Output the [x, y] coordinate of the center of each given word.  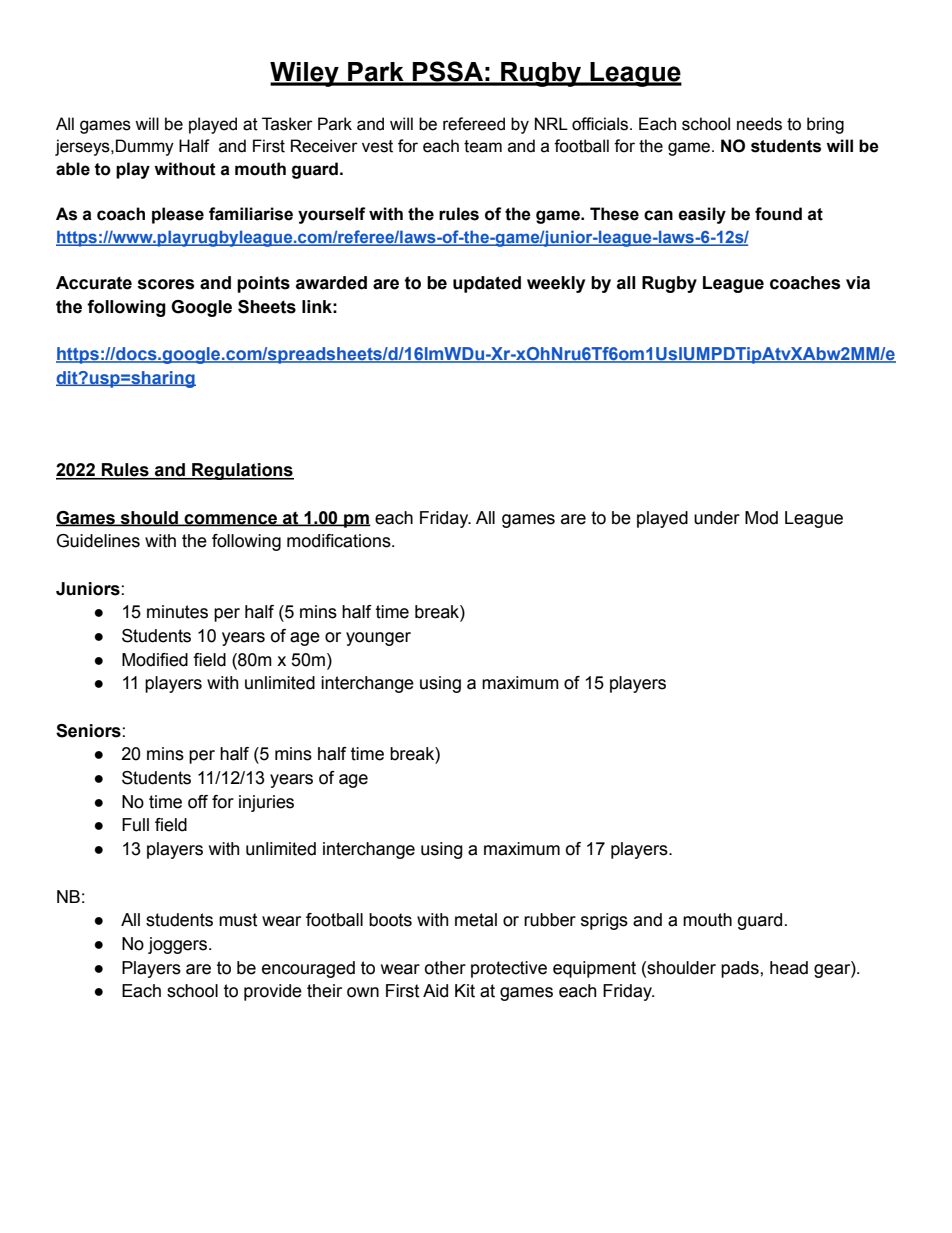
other [445, 968]
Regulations [242, 471]
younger [378, 639]
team [483, 146]
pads [741, 969]
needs [759, 124]
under [717, 518]
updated [487, 284]
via [858, 283]
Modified [155, 660]
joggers [179, 945]
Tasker [287, 124]
